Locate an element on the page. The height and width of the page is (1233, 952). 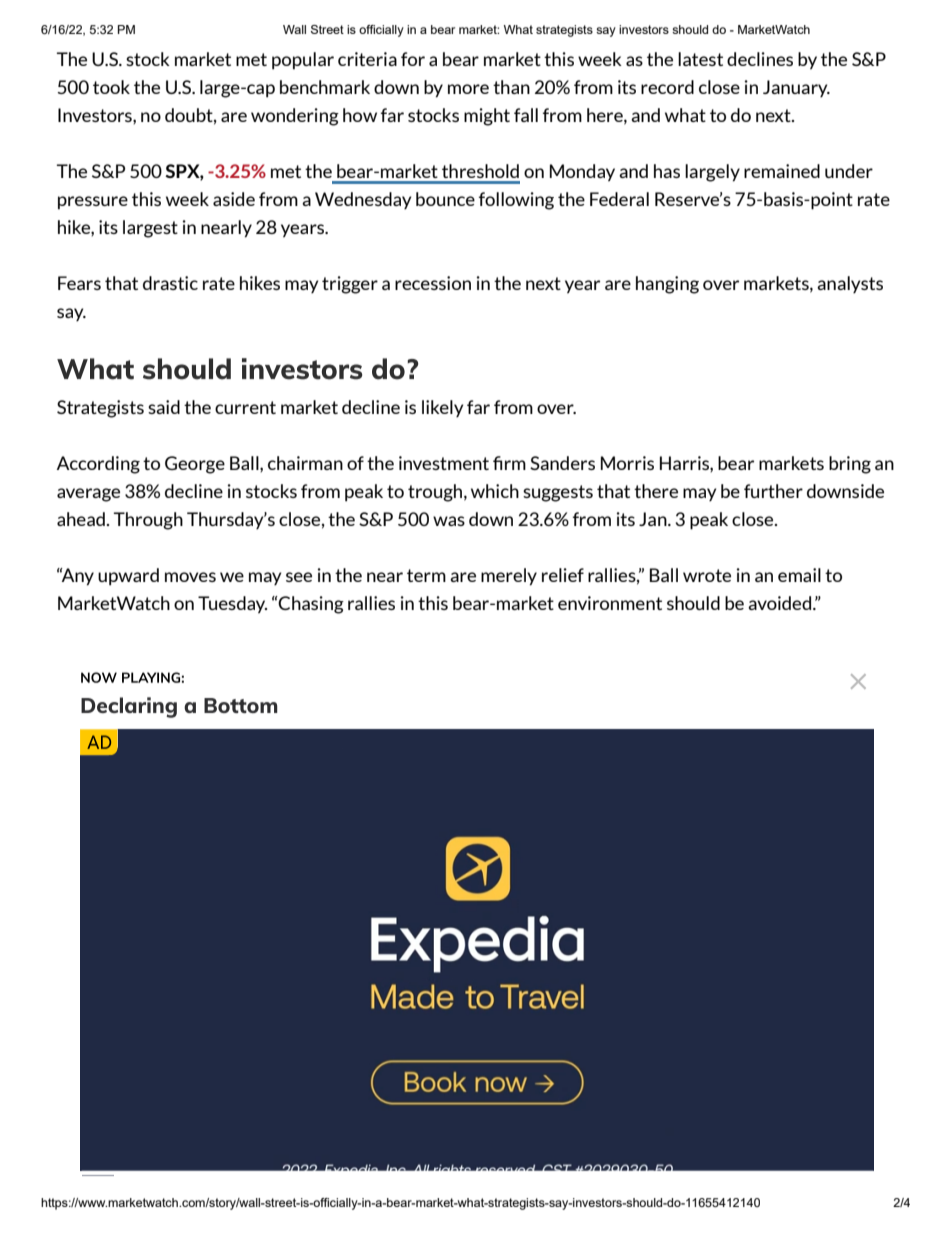
January is located at coordinates (796, 88).
